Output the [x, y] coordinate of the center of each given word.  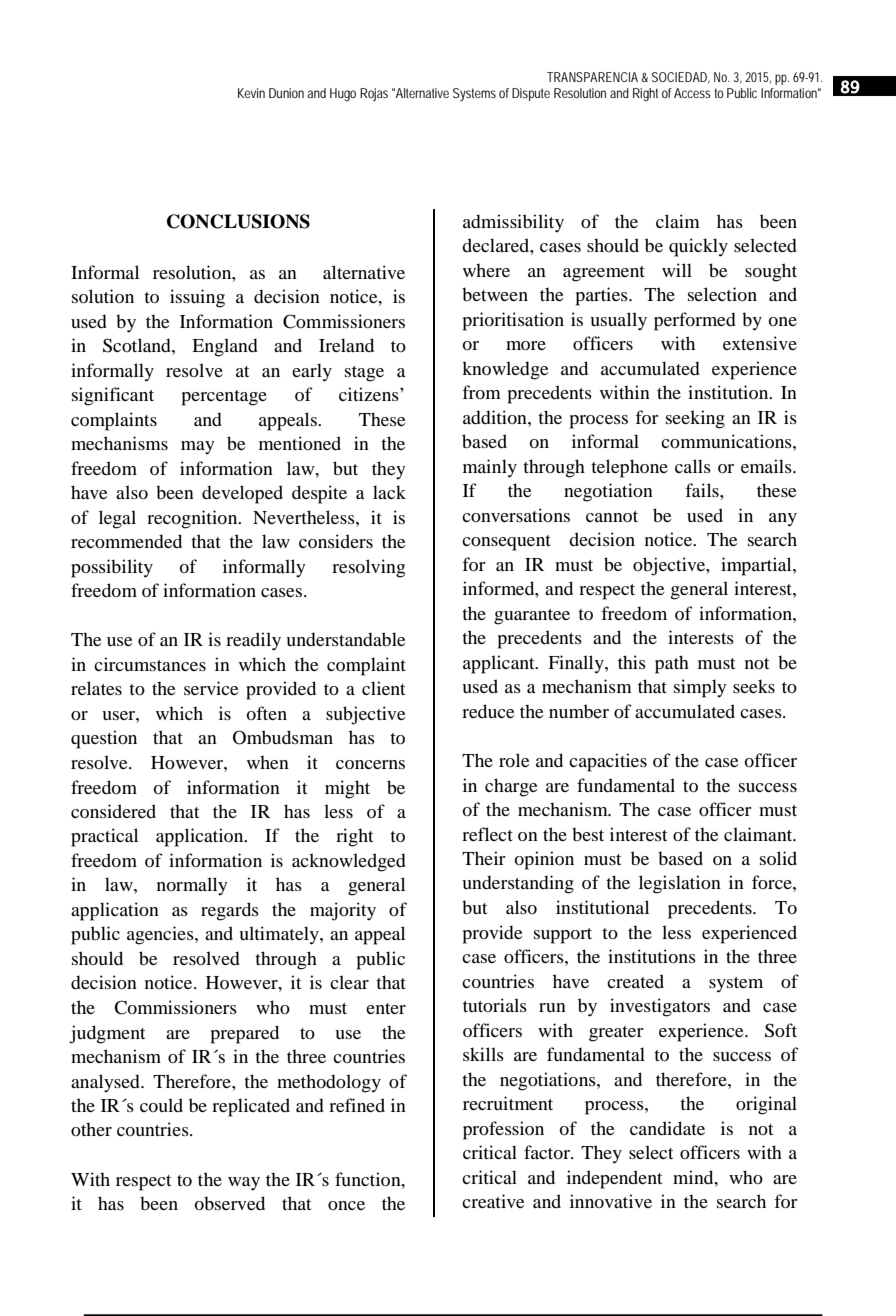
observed [229, 1203]
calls [693, 466]
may [198, 447]
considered [113, 811]
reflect [487, 834]
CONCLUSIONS [238, 221]
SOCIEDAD [681, 78]
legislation [680, 884]
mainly [490, 468]
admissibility [513, 223]
